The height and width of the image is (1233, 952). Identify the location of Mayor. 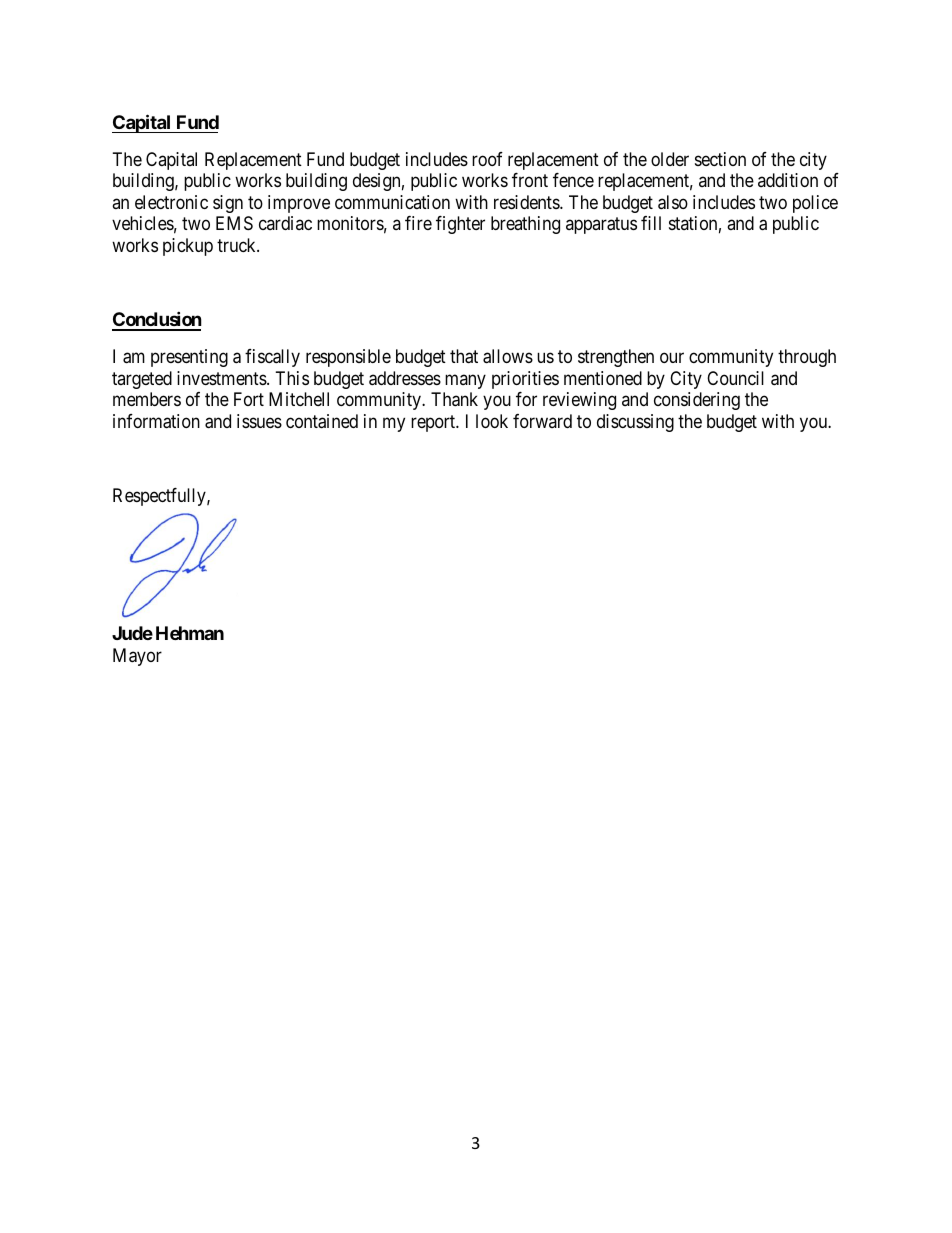
(137, 657).
